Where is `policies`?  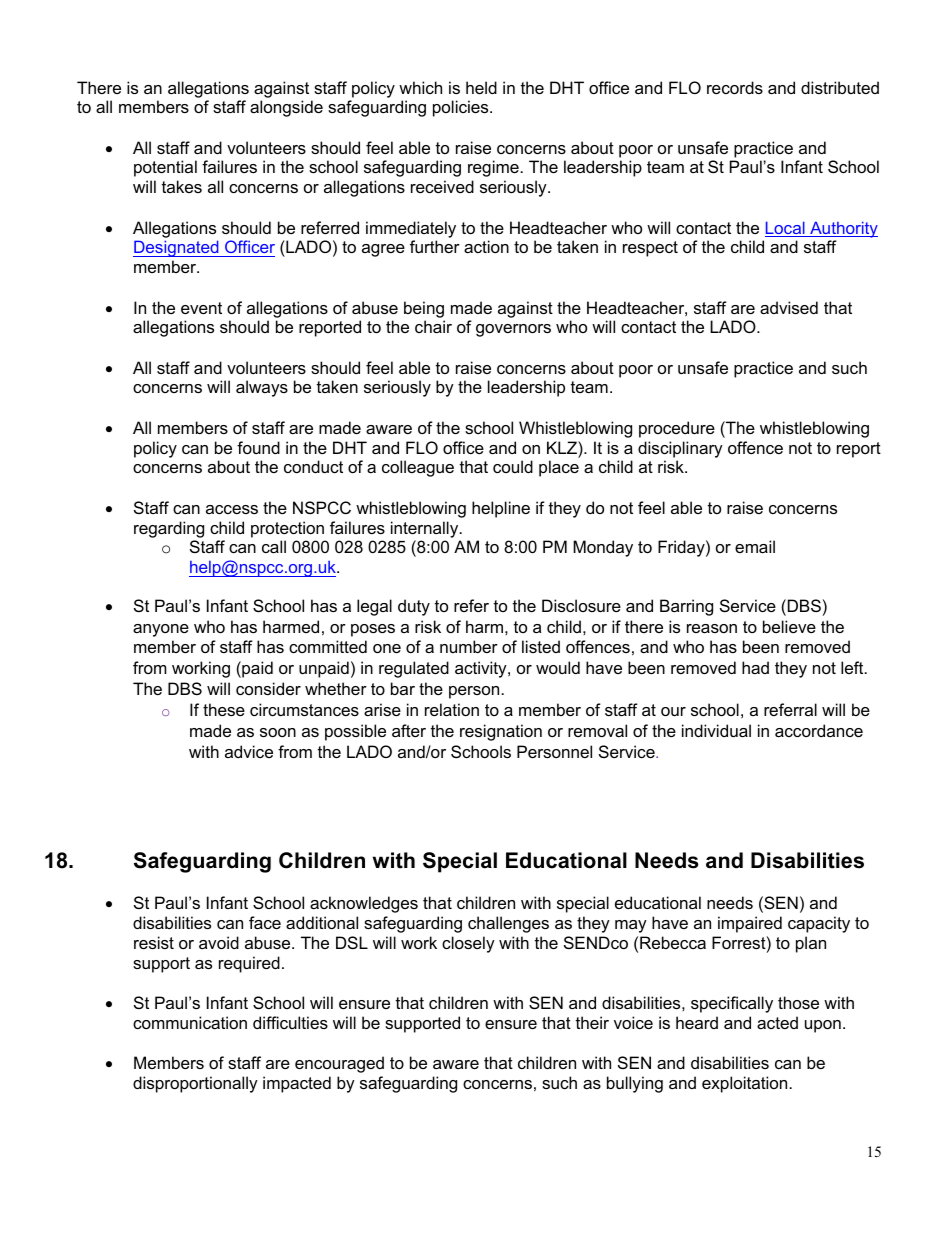
policies is located at coordinates (462, 108).
